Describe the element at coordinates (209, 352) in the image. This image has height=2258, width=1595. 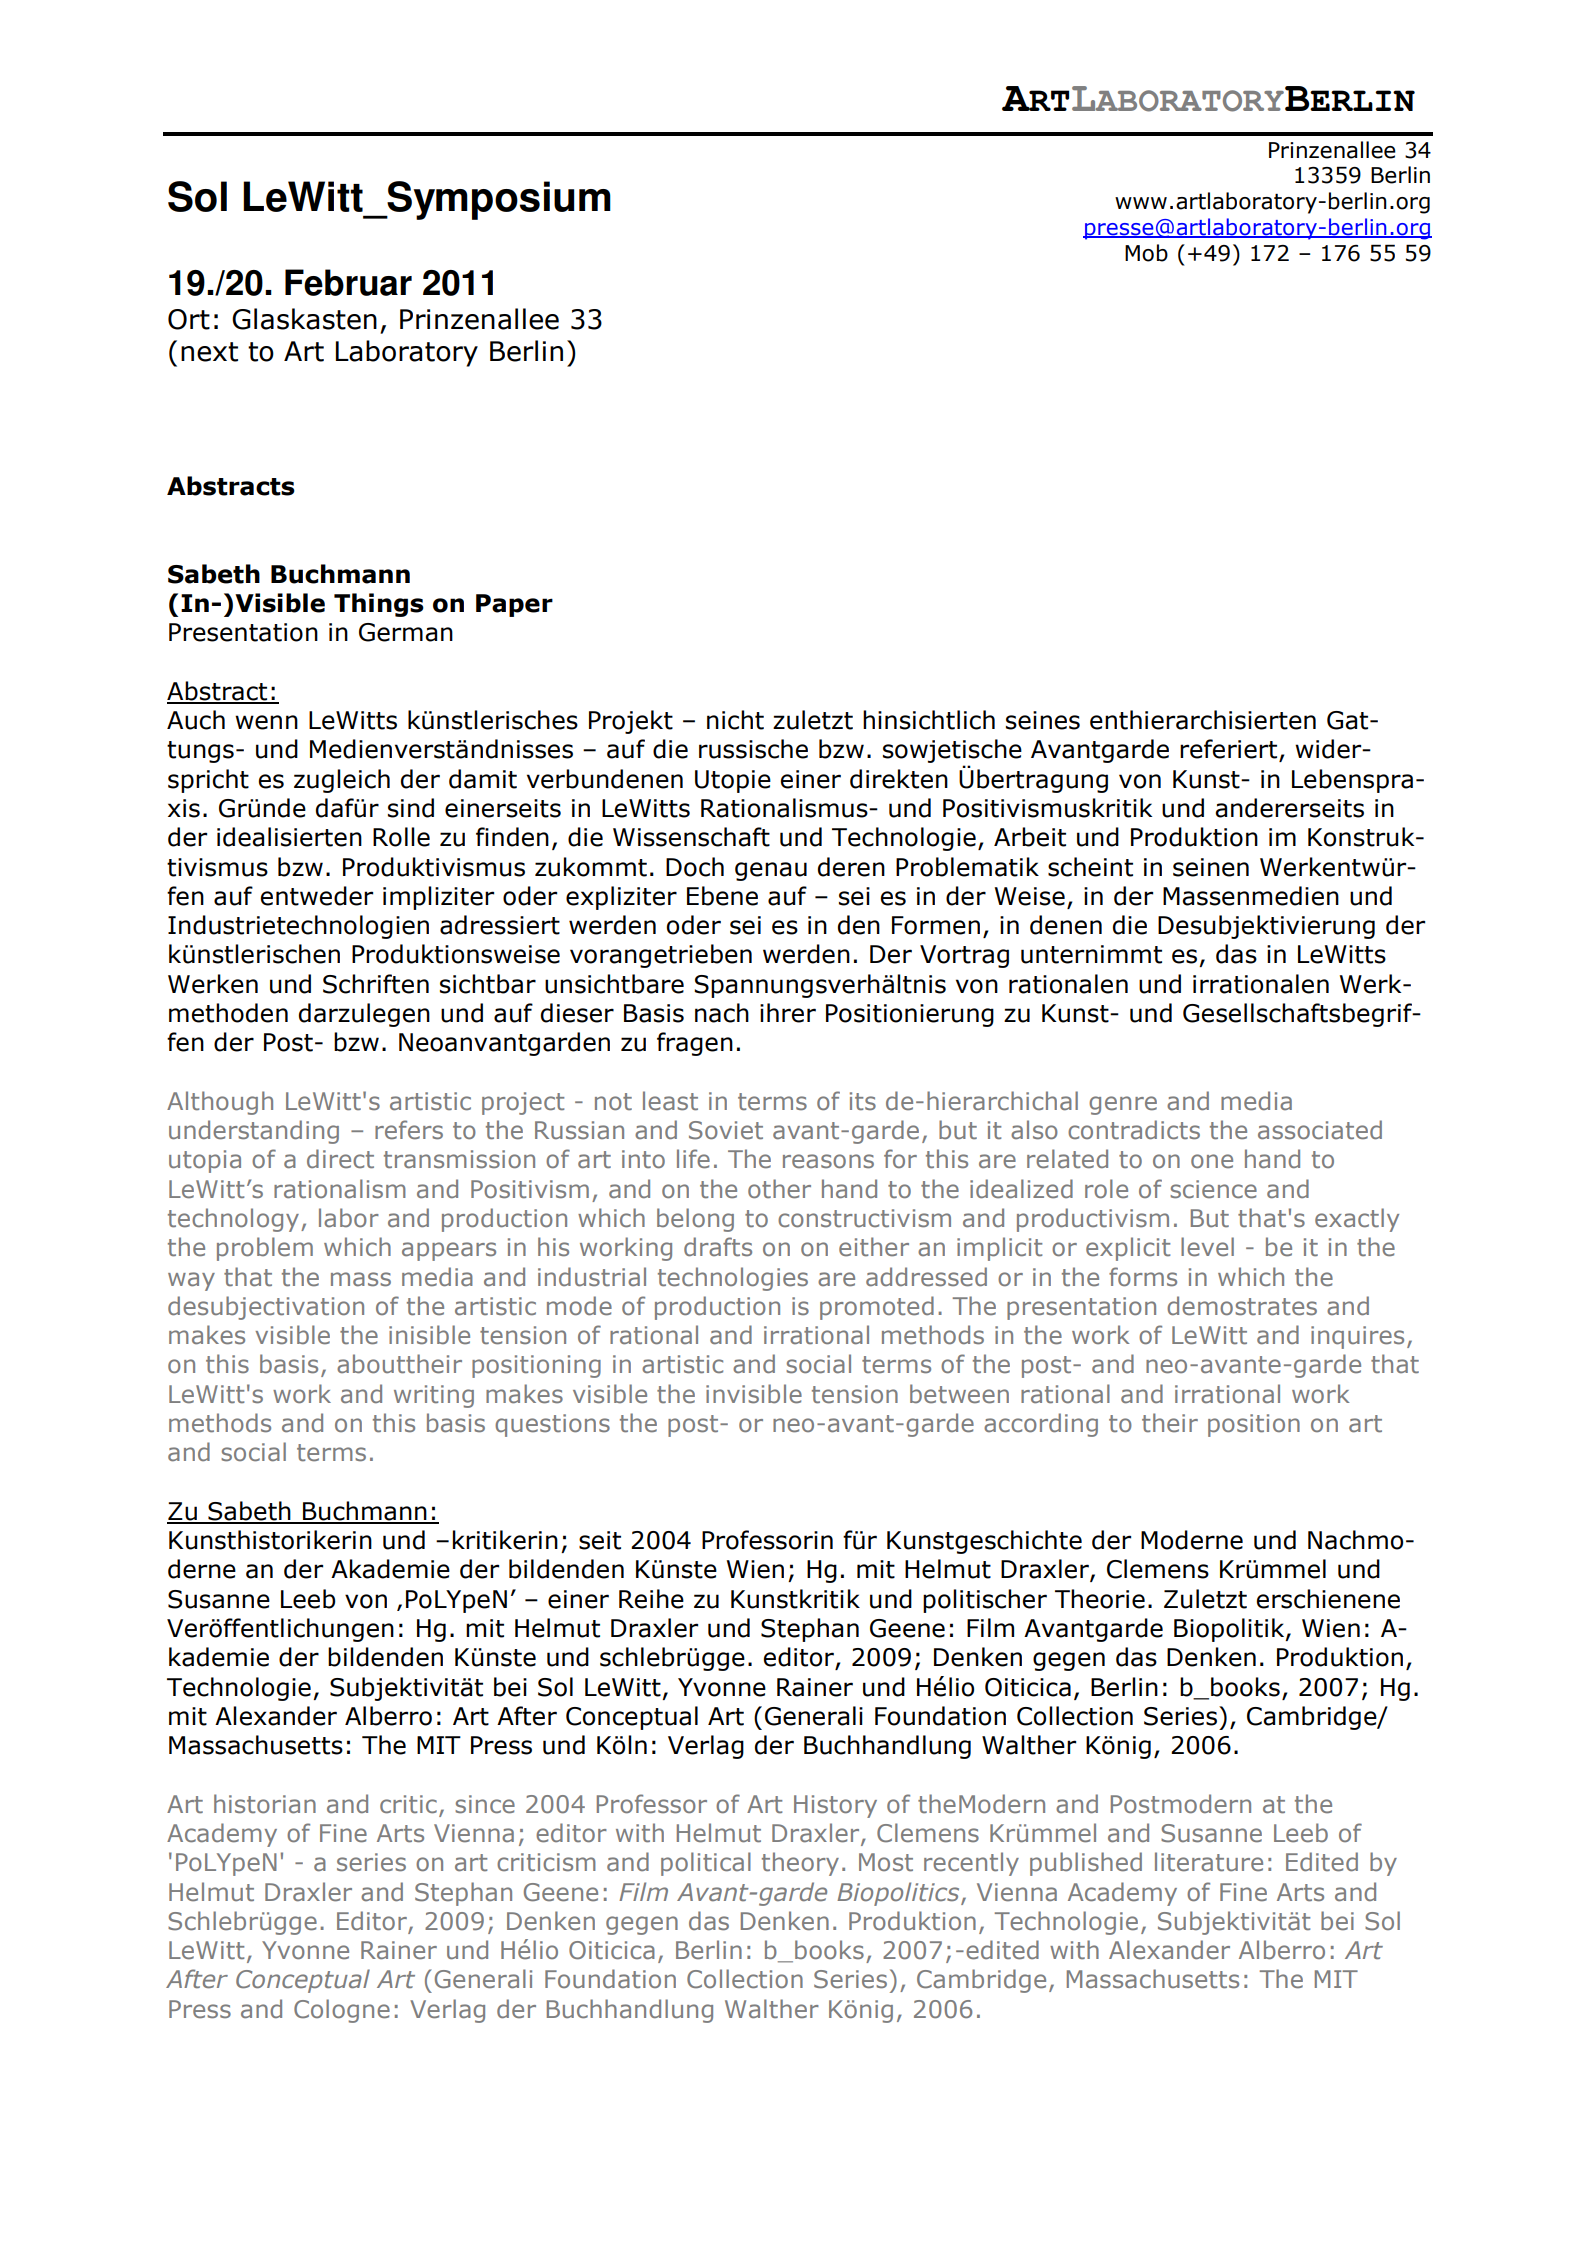
I see `next` at that location.
